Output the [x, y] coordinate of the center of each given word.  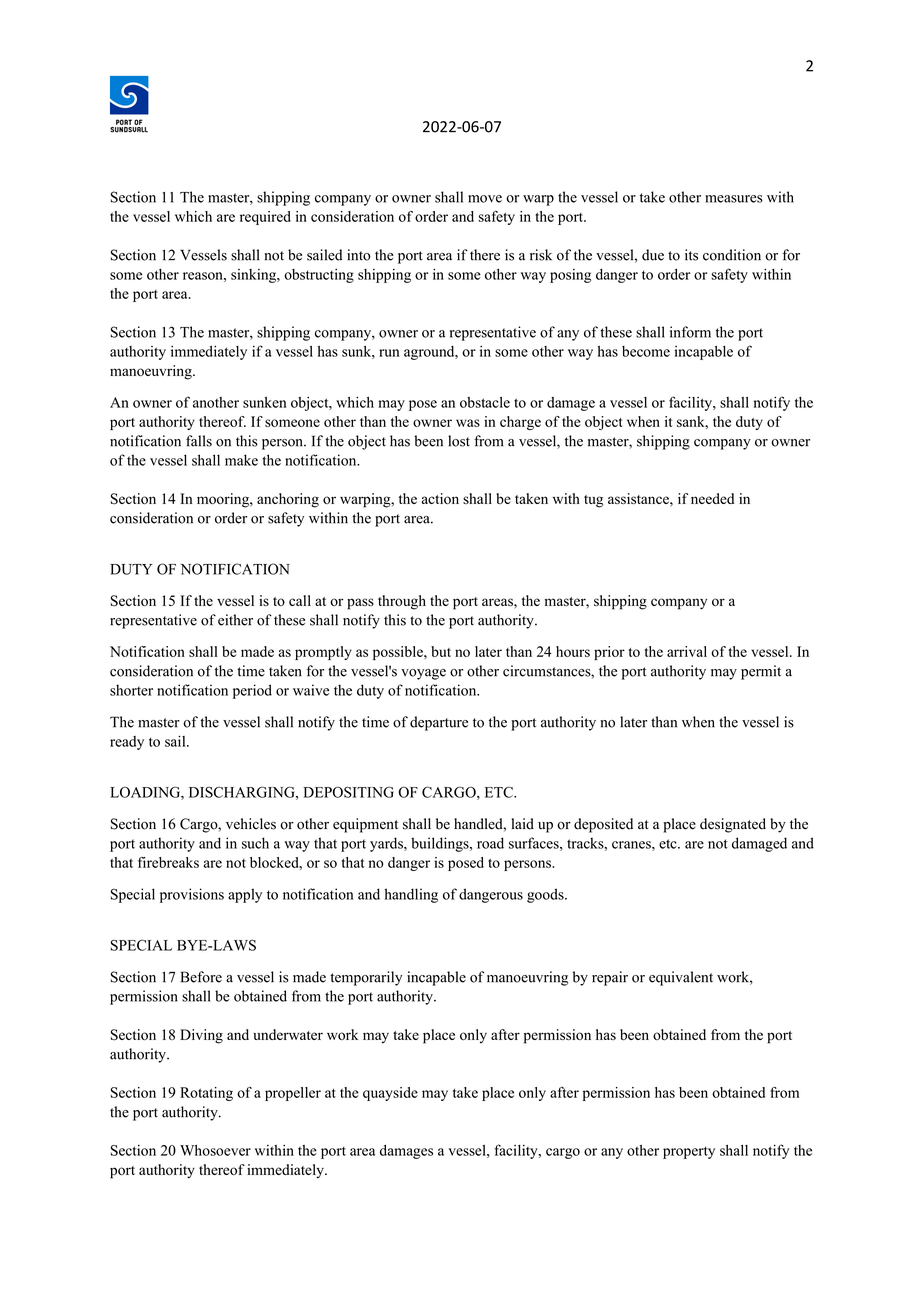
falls [199, 441]
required [265, 218]
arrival [687, 651]
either [235, 620]
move [485, 199]
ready [127, 743]
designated [733, 825]
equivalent [681, 978]
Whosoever [215, 1150]
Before [201, 977]
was [468, 423]
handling [411, 895]
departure [439, 723]
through [402, 602]
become [646, 351]
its [691, 255]
